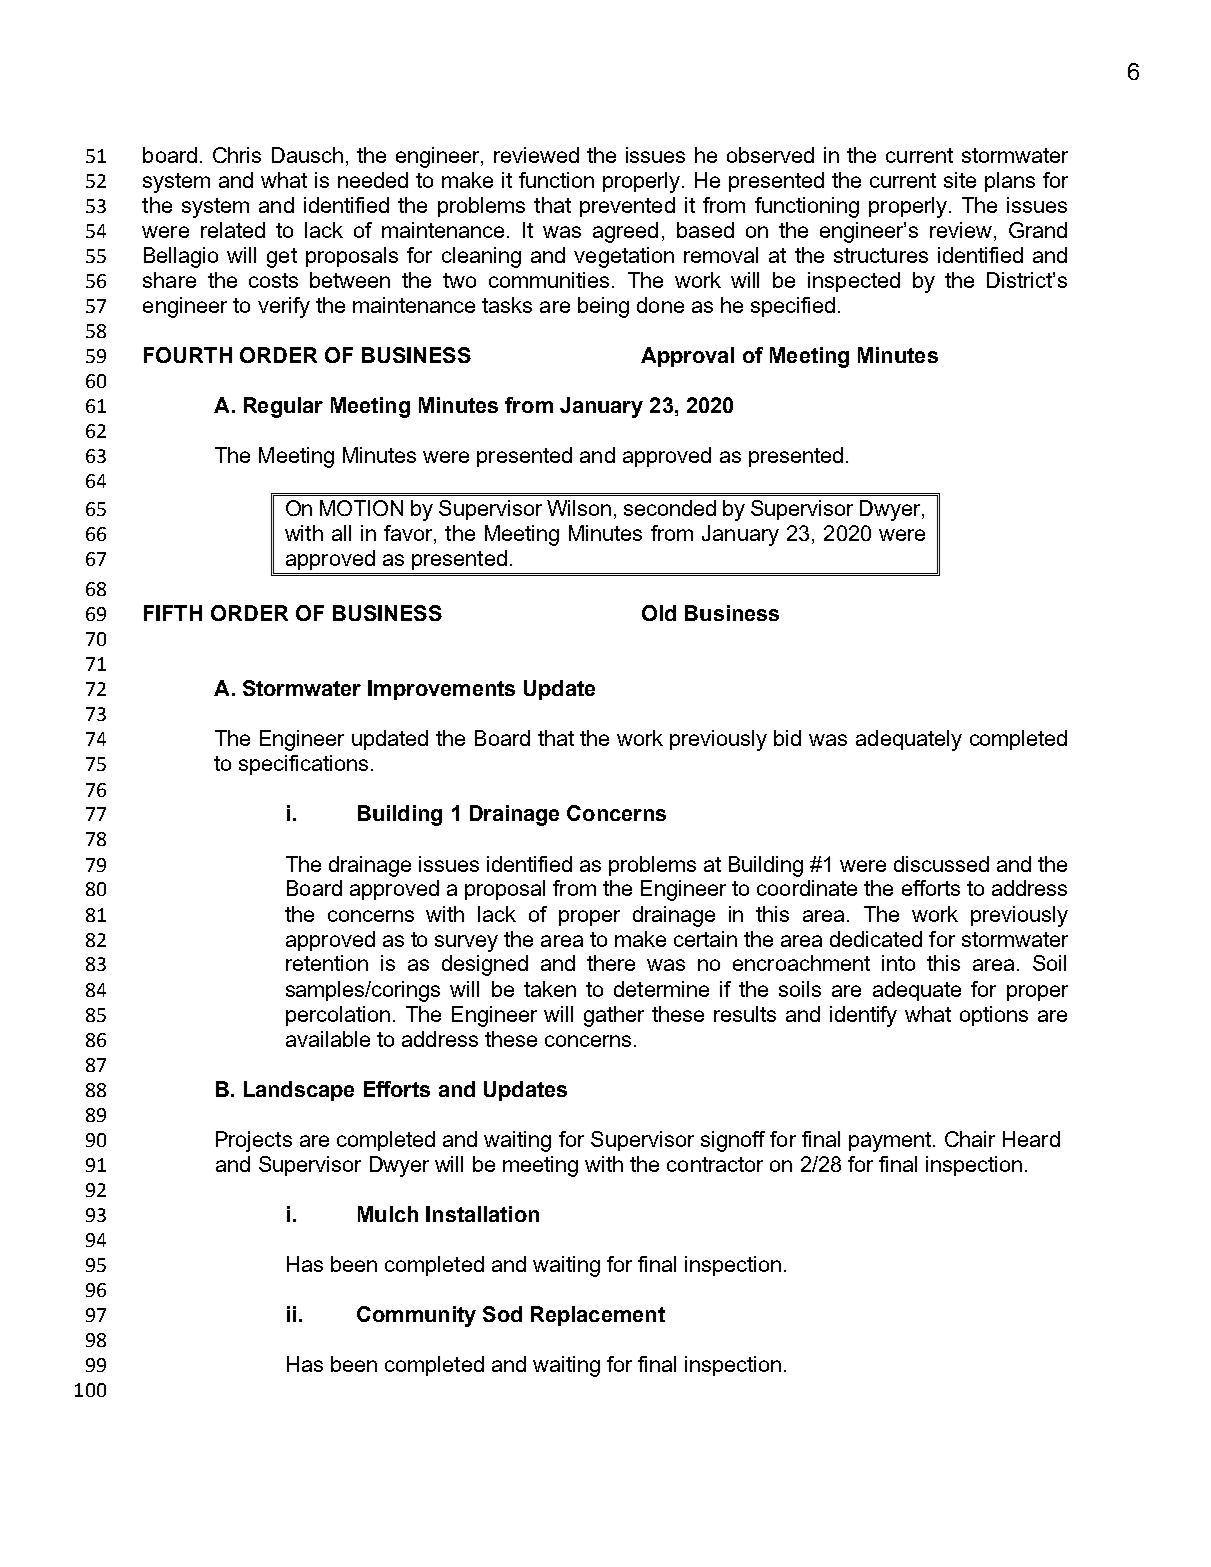 The width and height of the screenshot is (1211, 1567). I want to click on site, so click(960, 180).
